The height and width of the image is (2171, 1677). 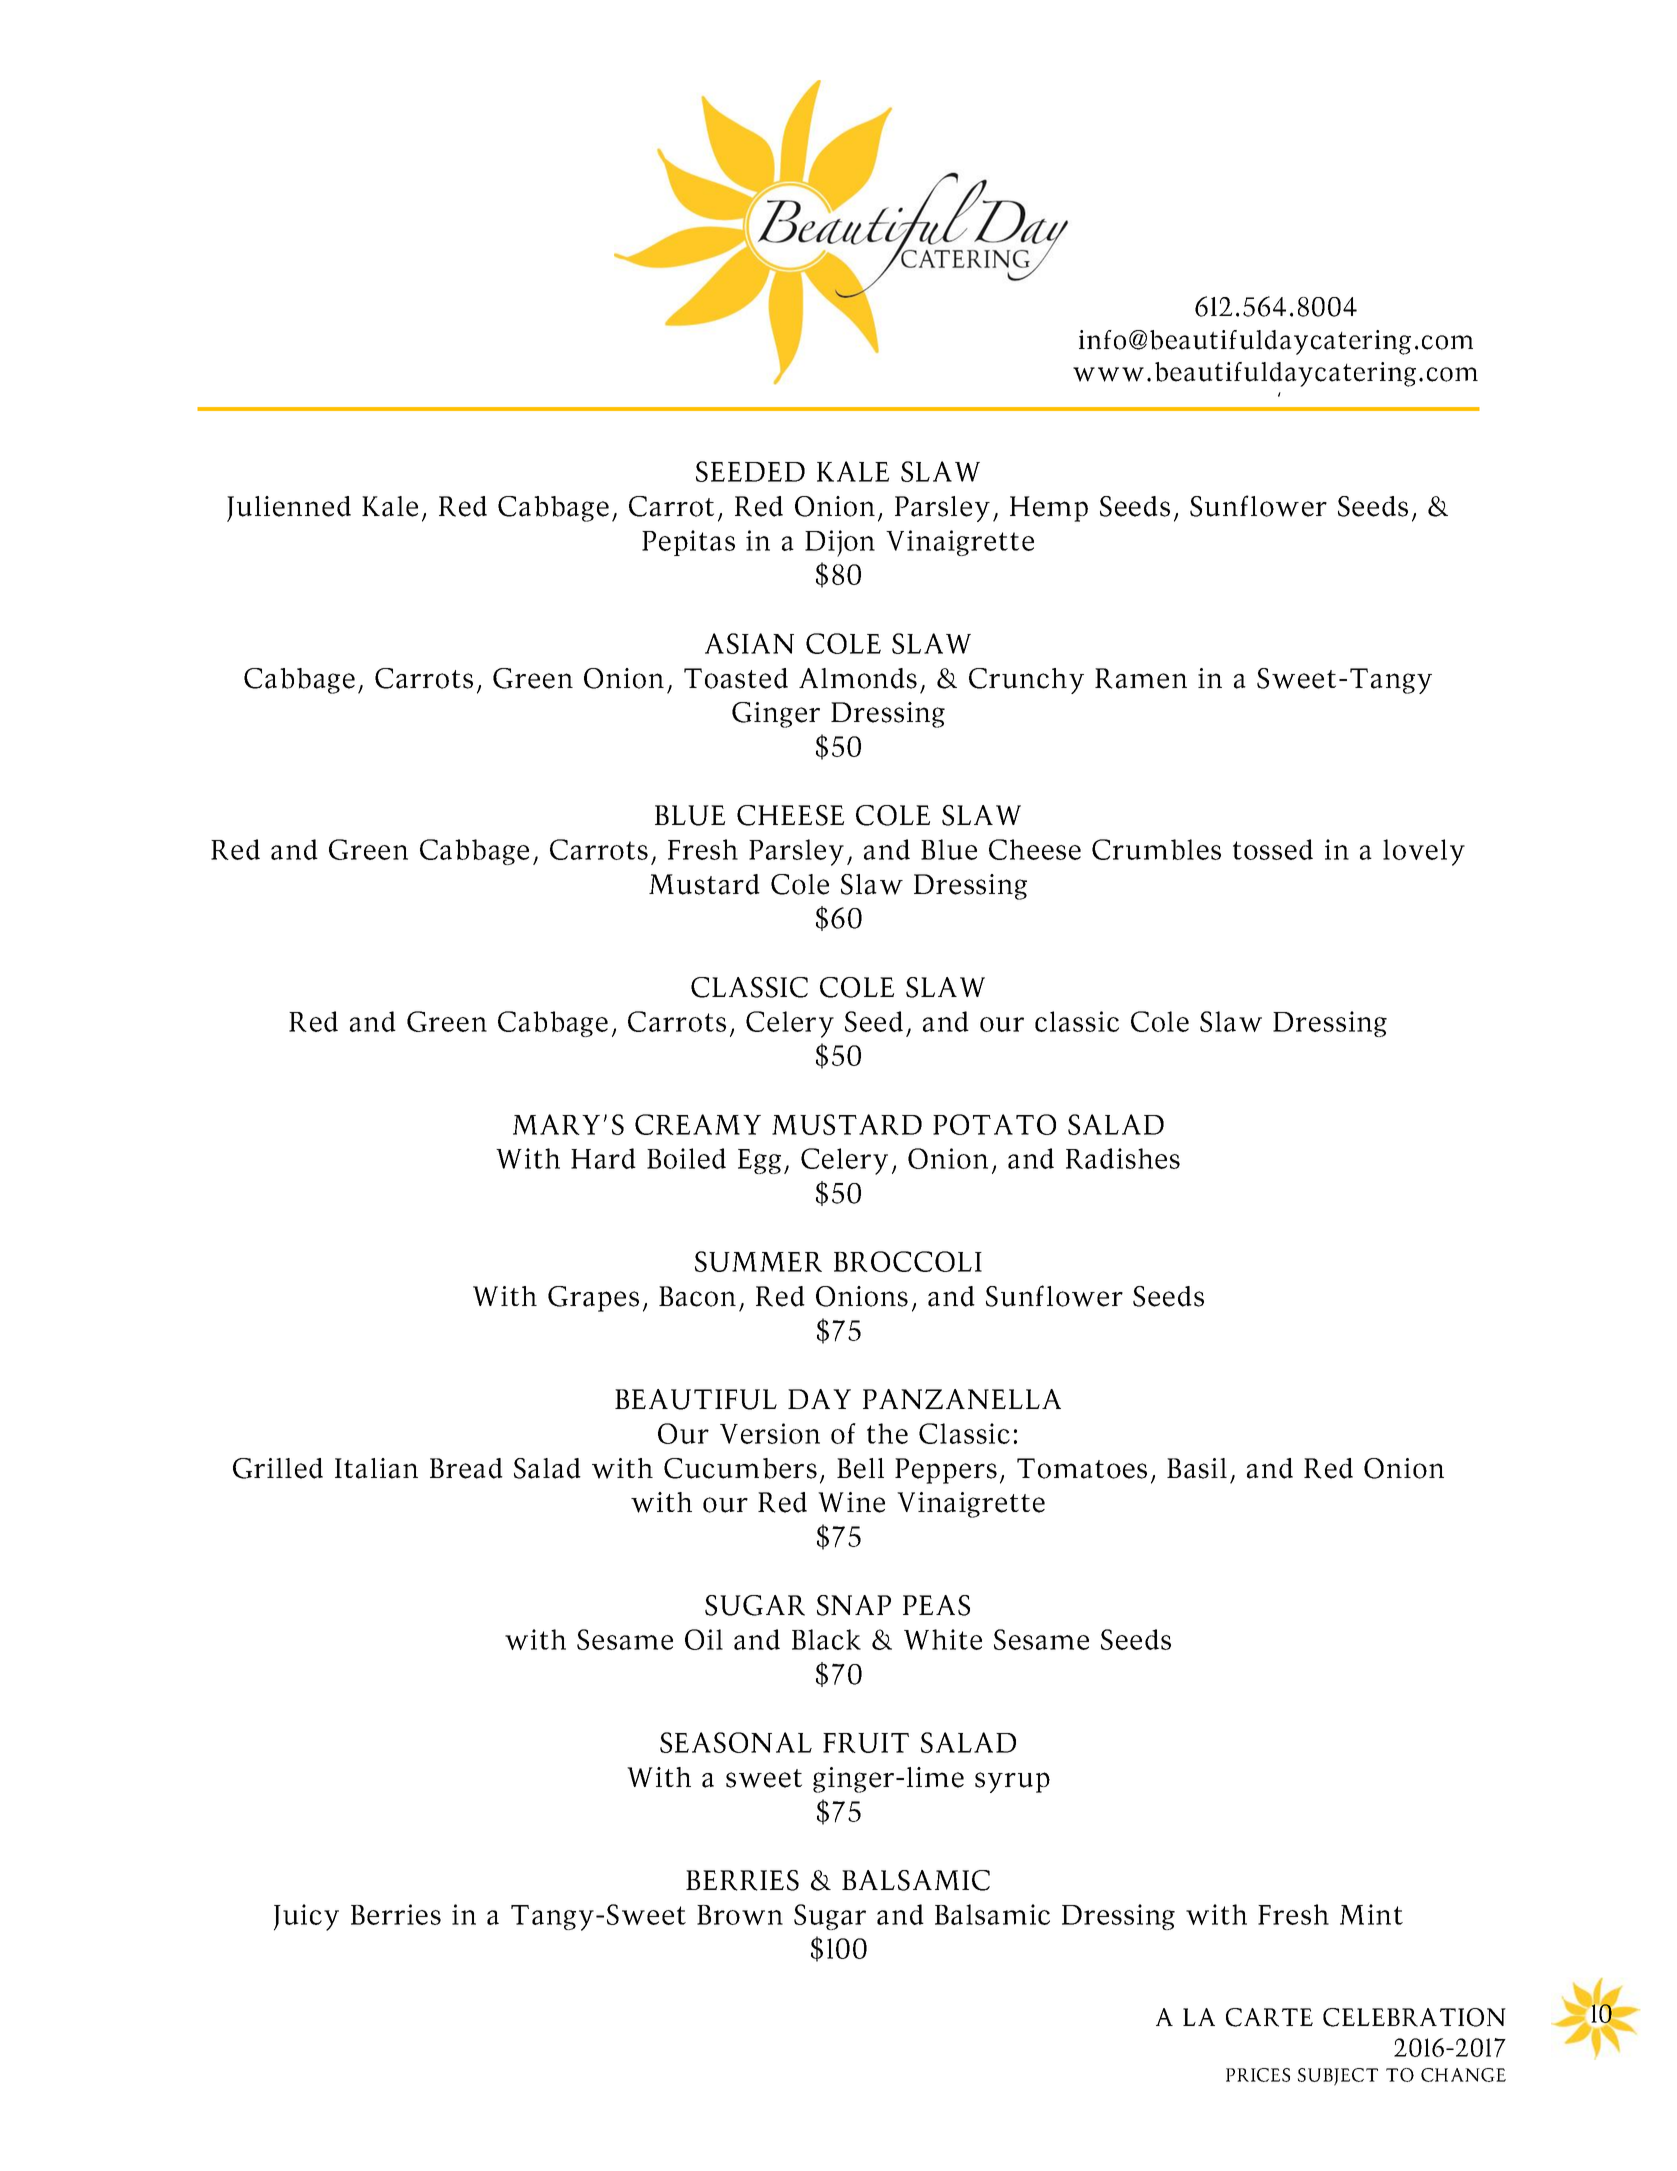 I want to click on Ramen, so click(x=1141, y=678).
